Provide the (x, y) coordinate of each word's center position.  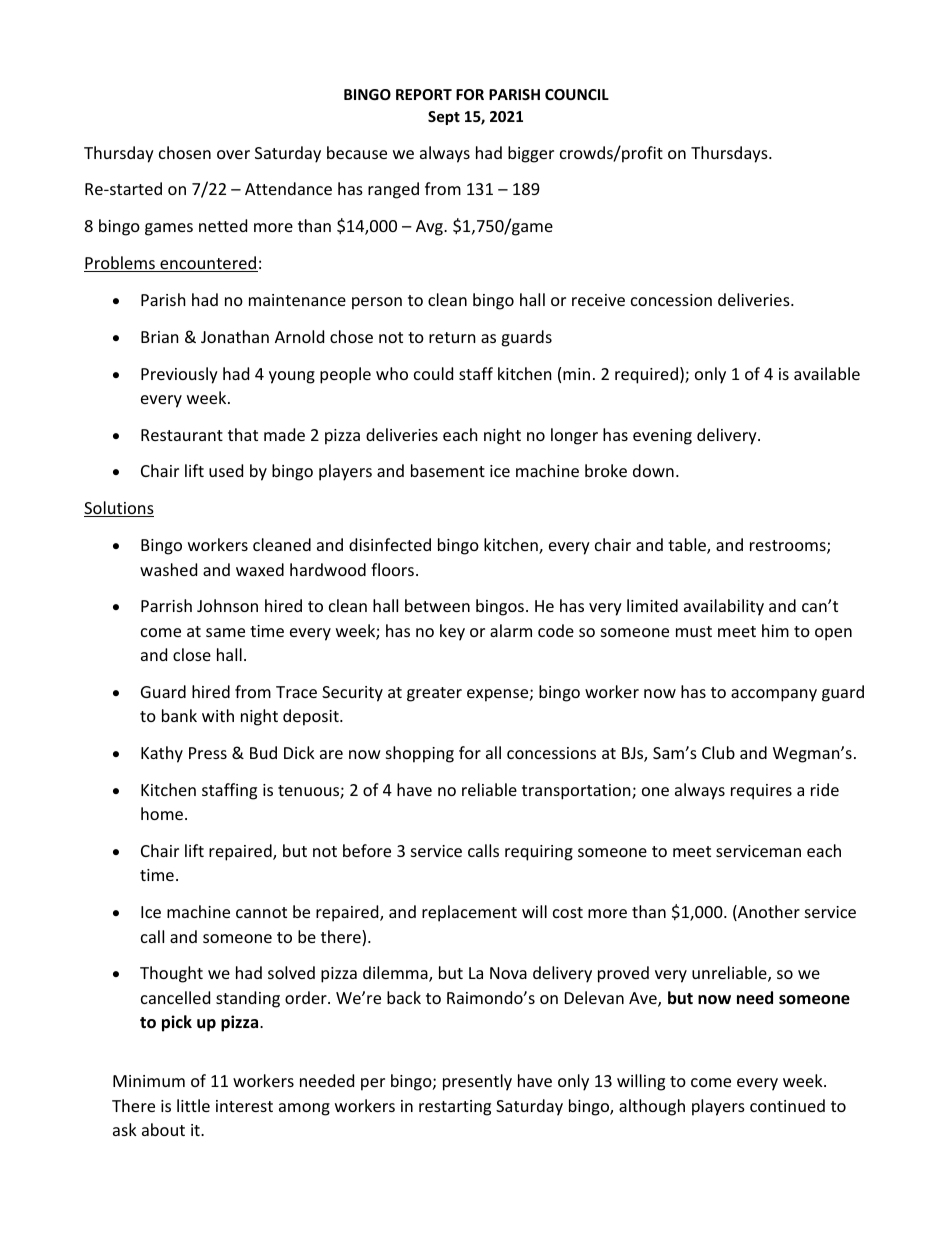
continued (787, 1105)
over (233, 154)
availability (724, 607)
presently (477, 1082)
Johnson (227, 605)
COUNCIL (577, 94)
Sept (444, 118)
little (193, 1105)
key (452, 632)
